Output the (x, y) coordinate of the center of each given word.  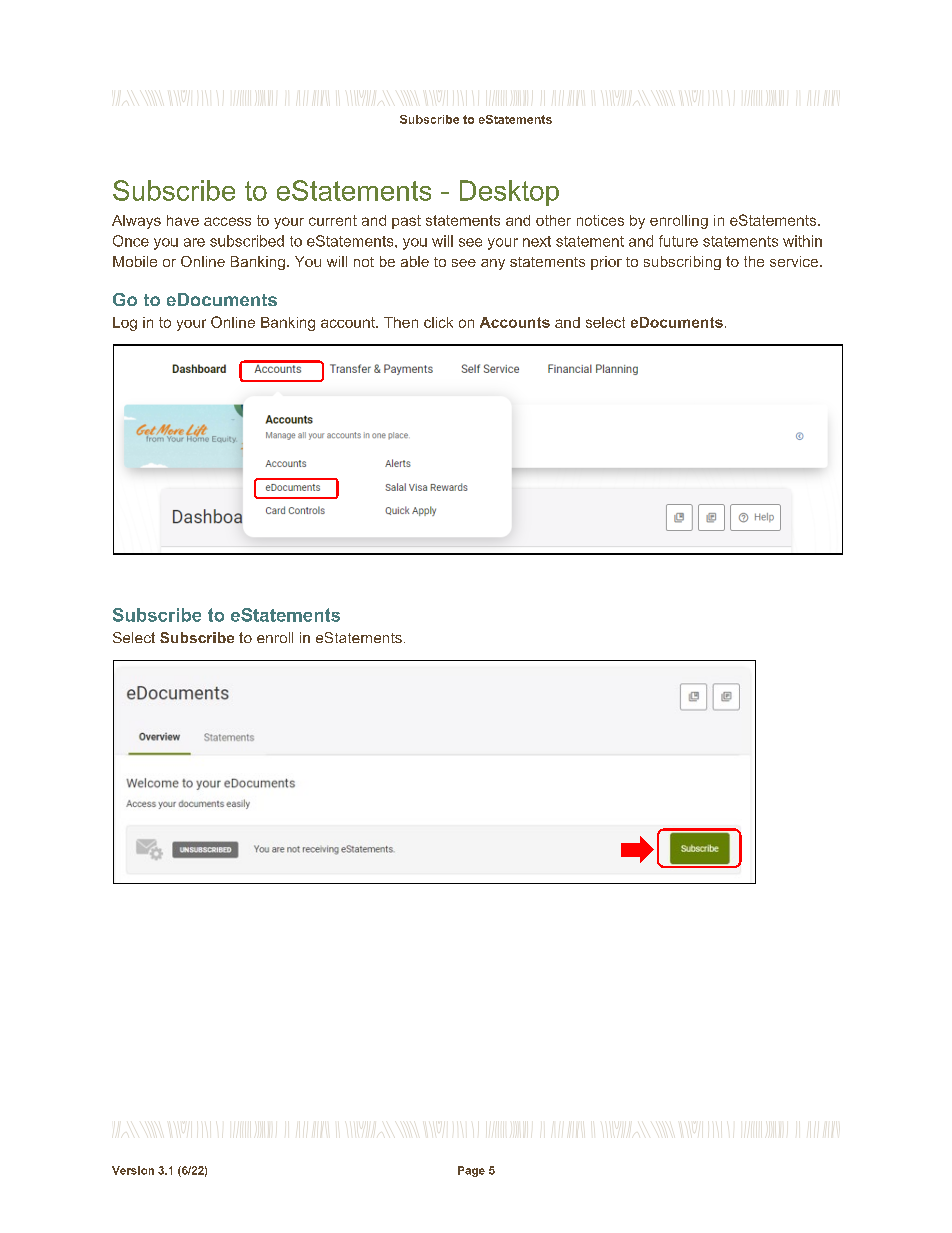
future (678, 241)
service (794, 261)
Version (133, 1170)
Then (401, 322)
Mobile (135, 261)
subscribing (682, 263)
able (415, 261)
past (406, 222)
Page (471, 1171)
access (227, 221)
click (438, 322)
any (493, 264)
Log (125, 324)
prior (606, 263)
